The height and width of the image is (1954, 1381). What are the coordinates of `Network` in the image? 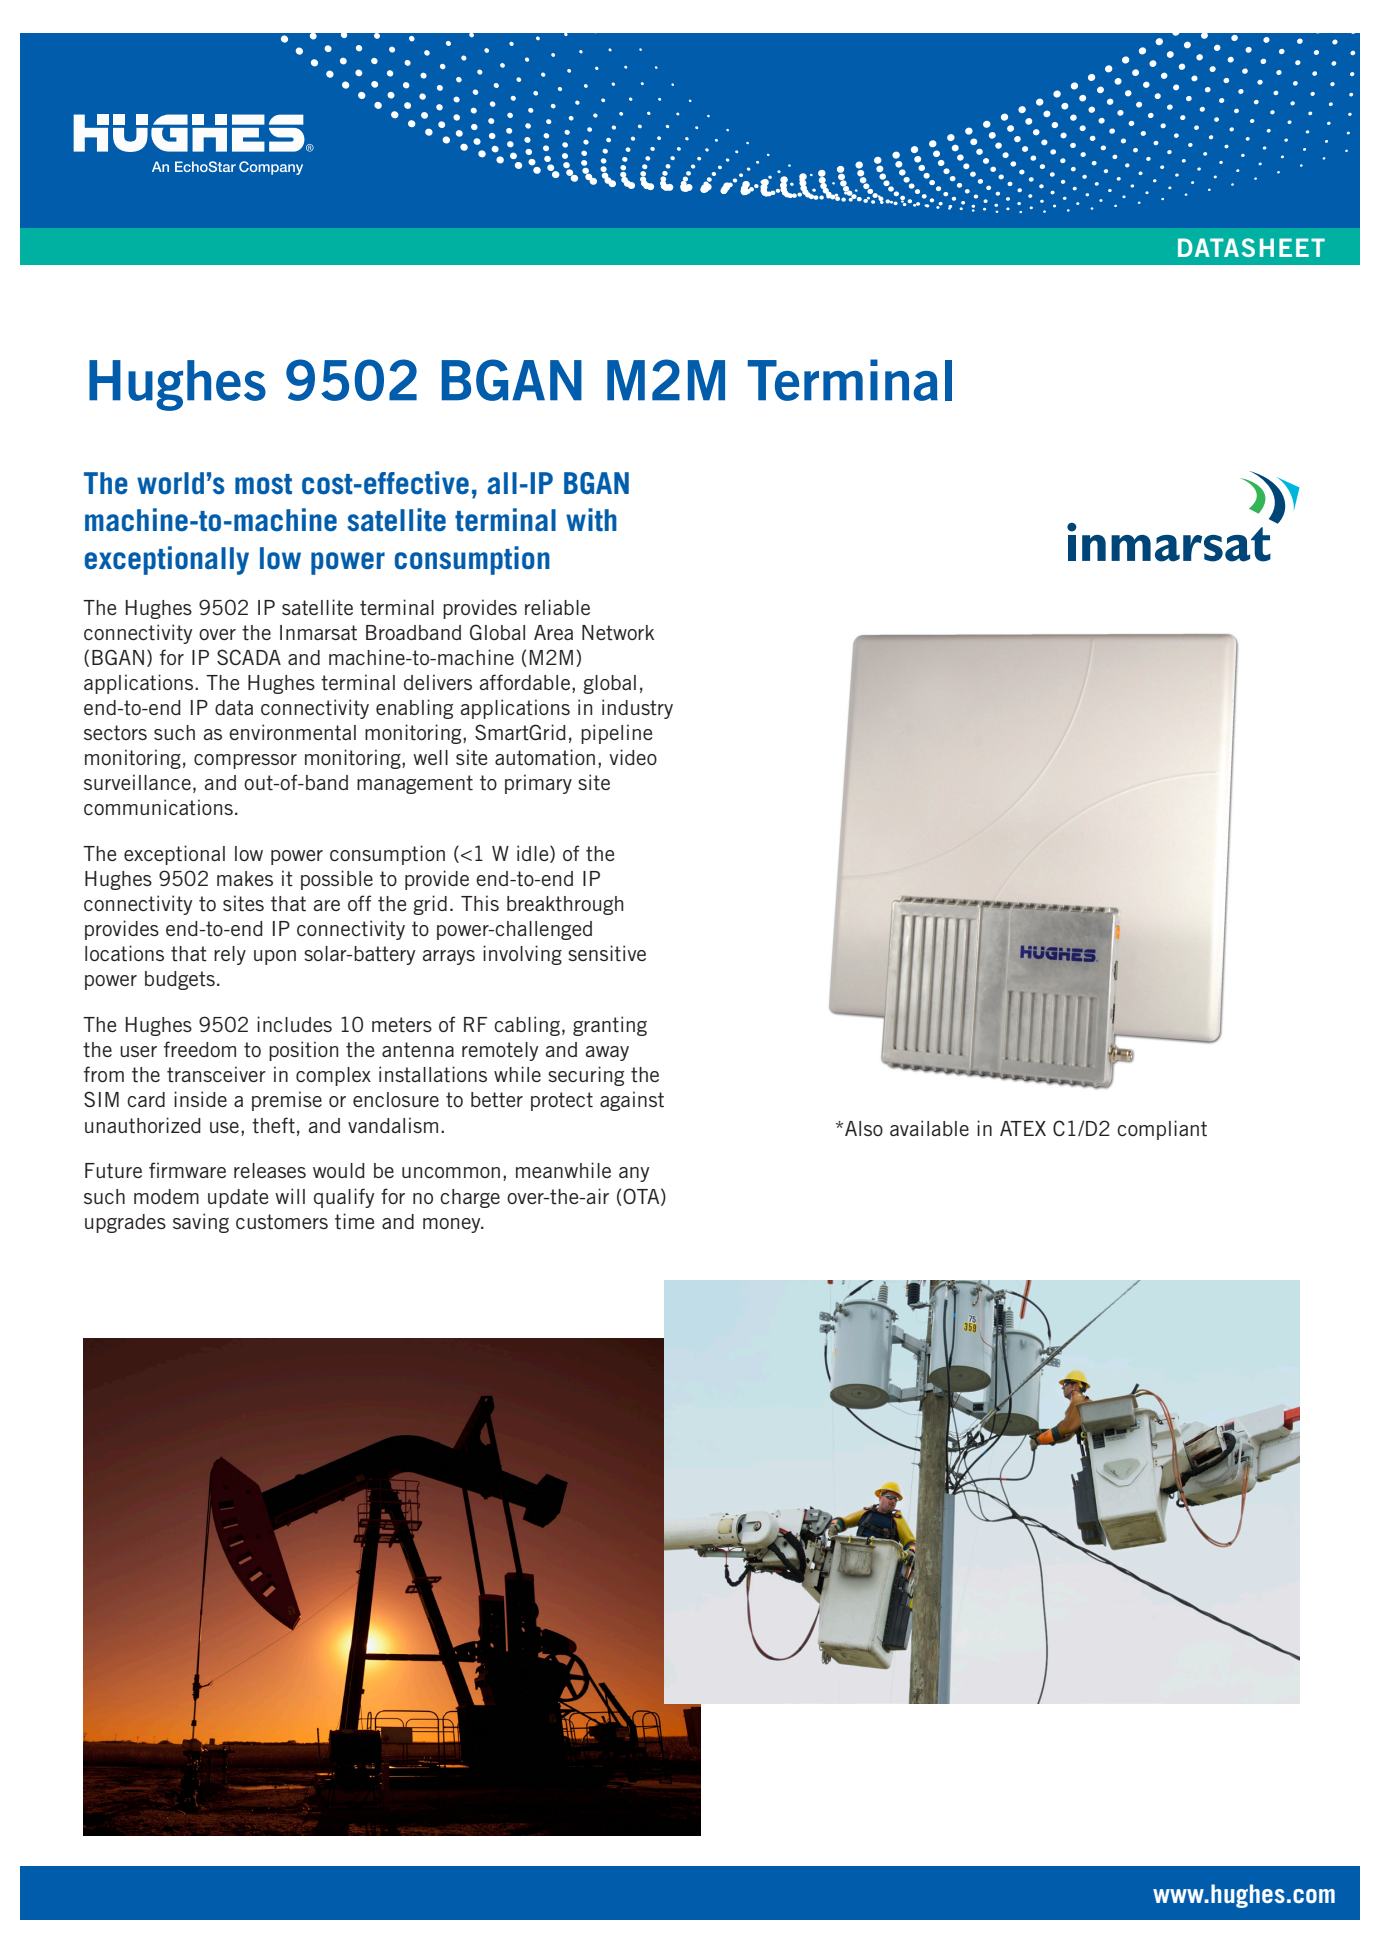 It's located at (618, 633).
